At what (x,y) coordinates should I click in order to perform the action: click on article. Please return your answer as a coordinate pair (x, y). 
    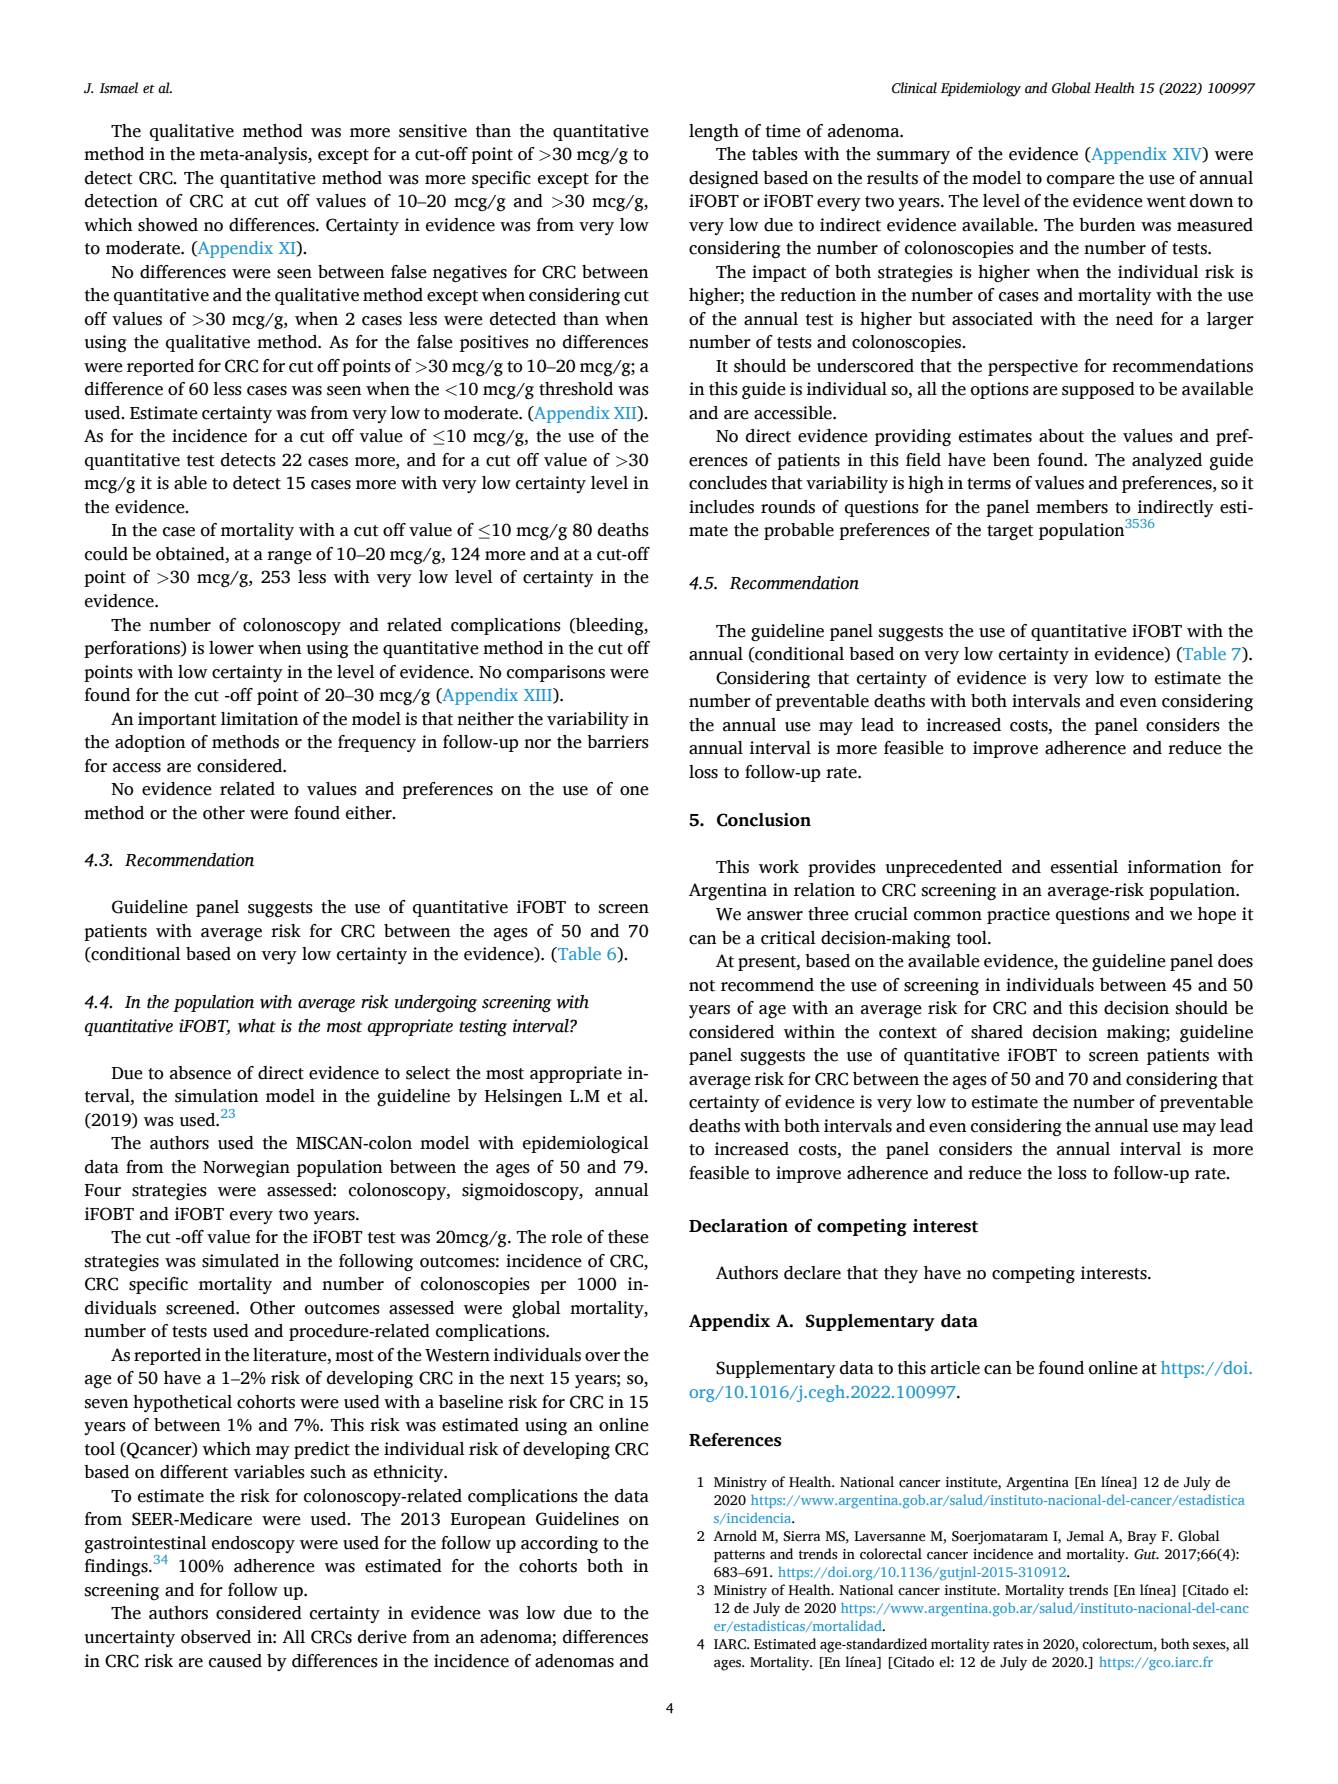
    Looking at the image, I should click on (955, 1368).
